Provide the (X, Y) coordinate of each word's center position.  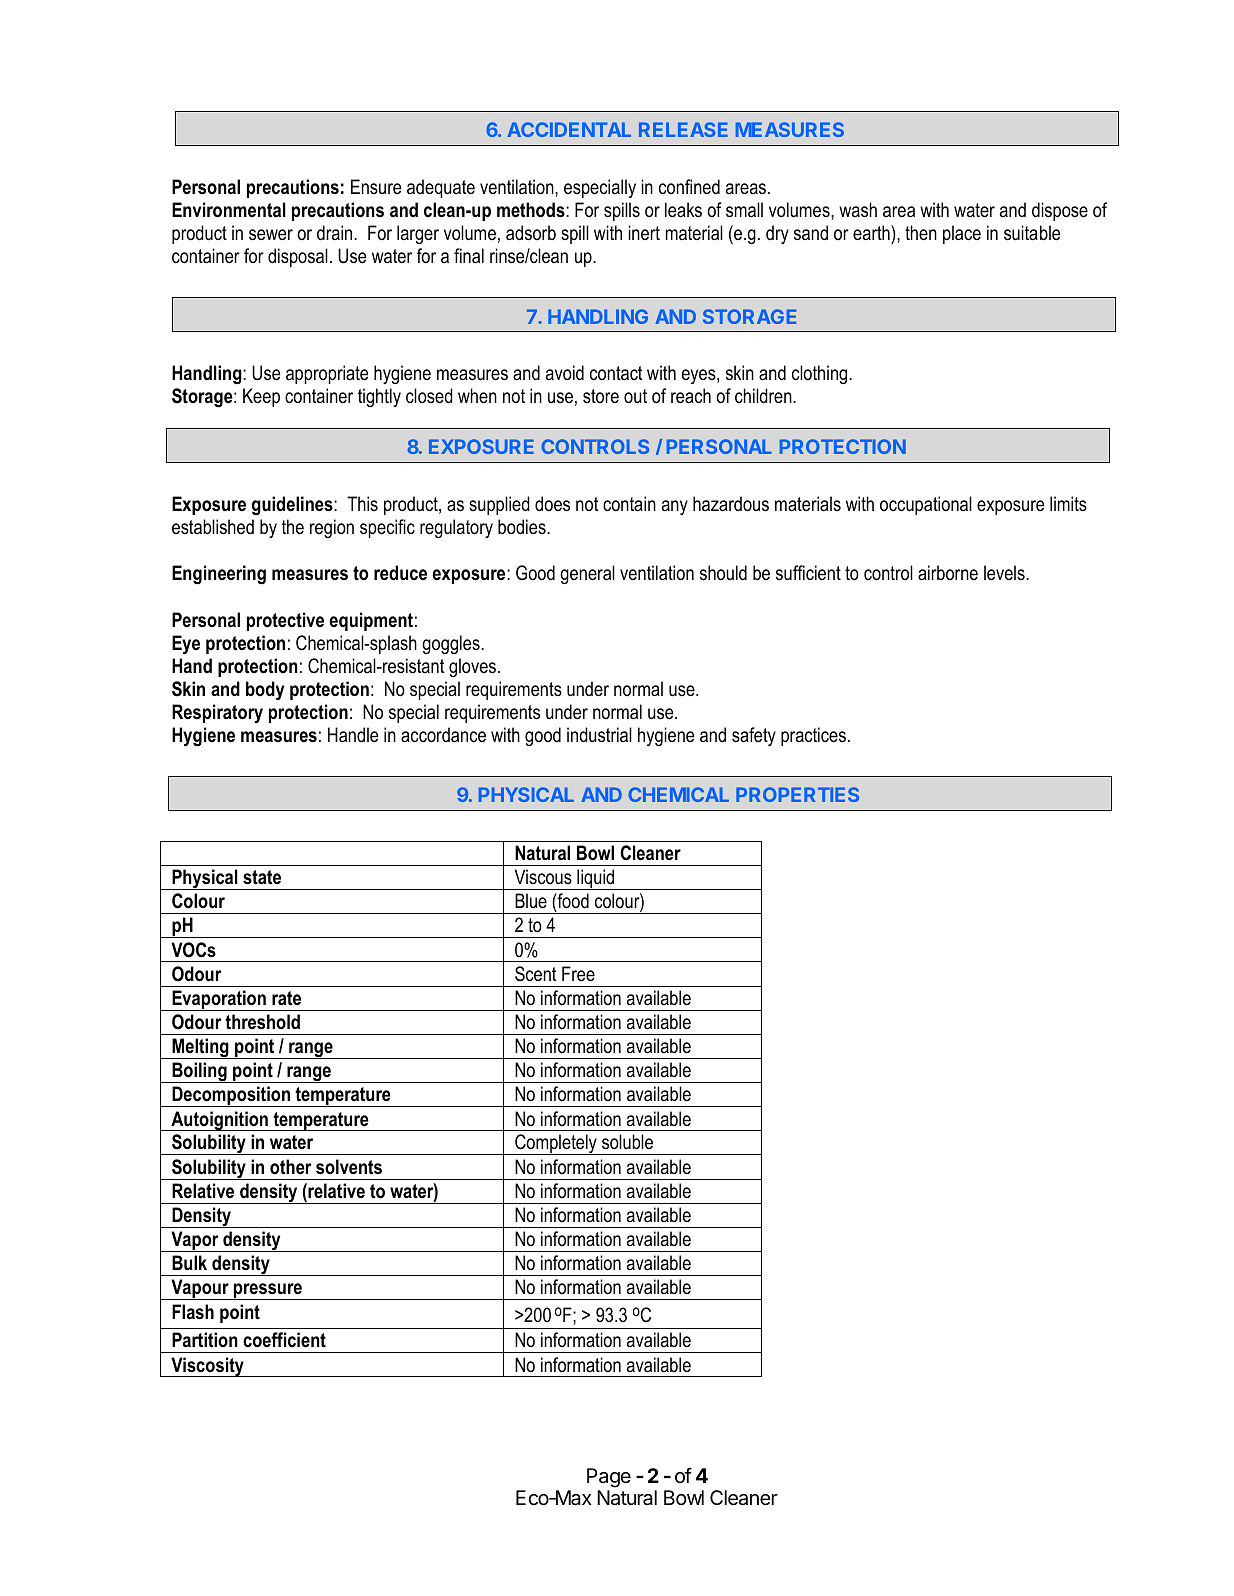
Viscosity (207, 1367)
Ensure (376, 187)
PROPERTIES (797, 794)
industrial (599, 735)
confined (689, 187)
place (962, 234)
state (262, 877)
